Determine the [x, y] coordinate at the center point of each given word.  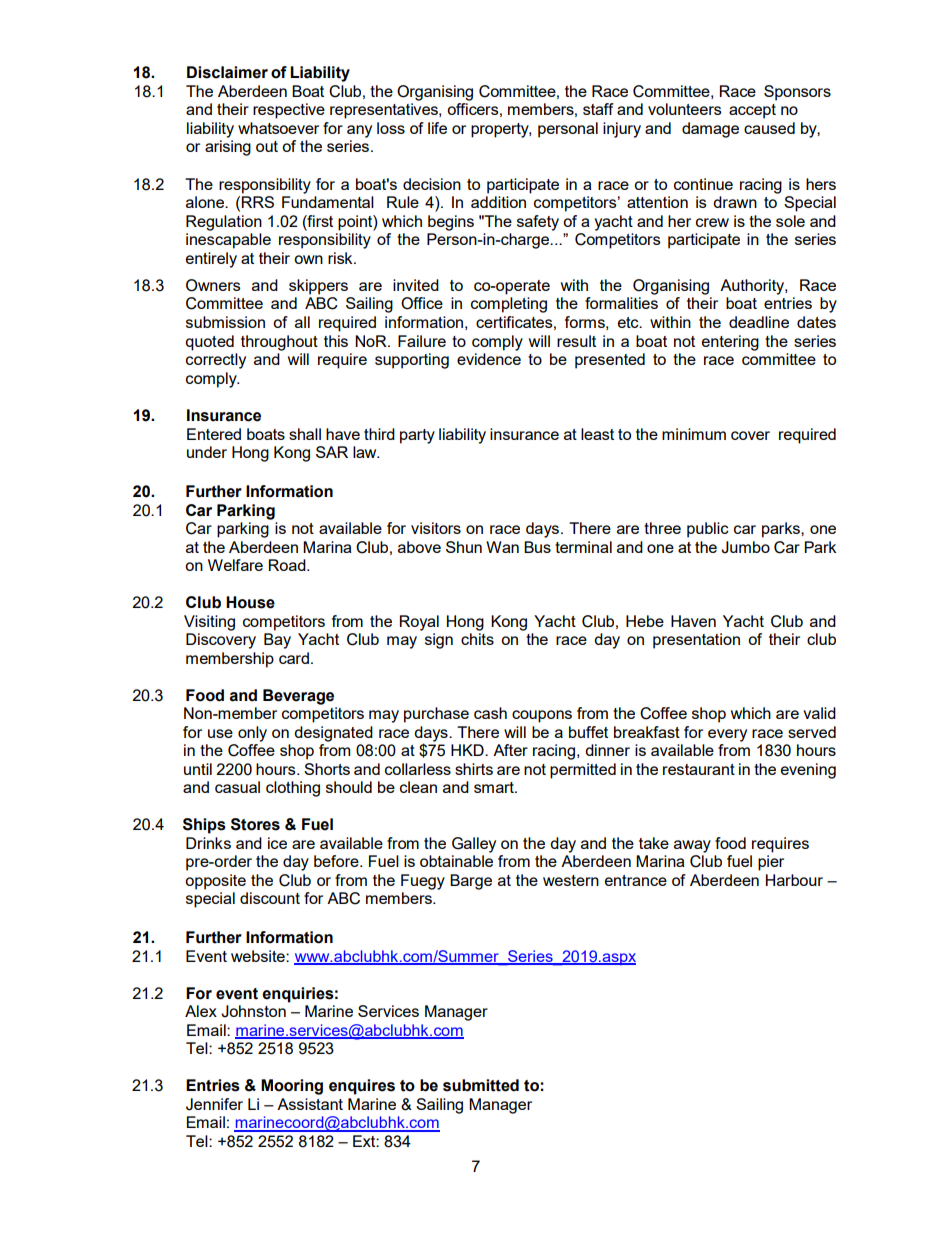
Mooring [292, 1087]
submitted [481, 1085]
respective [289, 111]
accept [752, 111]
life [437, 128]
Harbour [794, 880]
